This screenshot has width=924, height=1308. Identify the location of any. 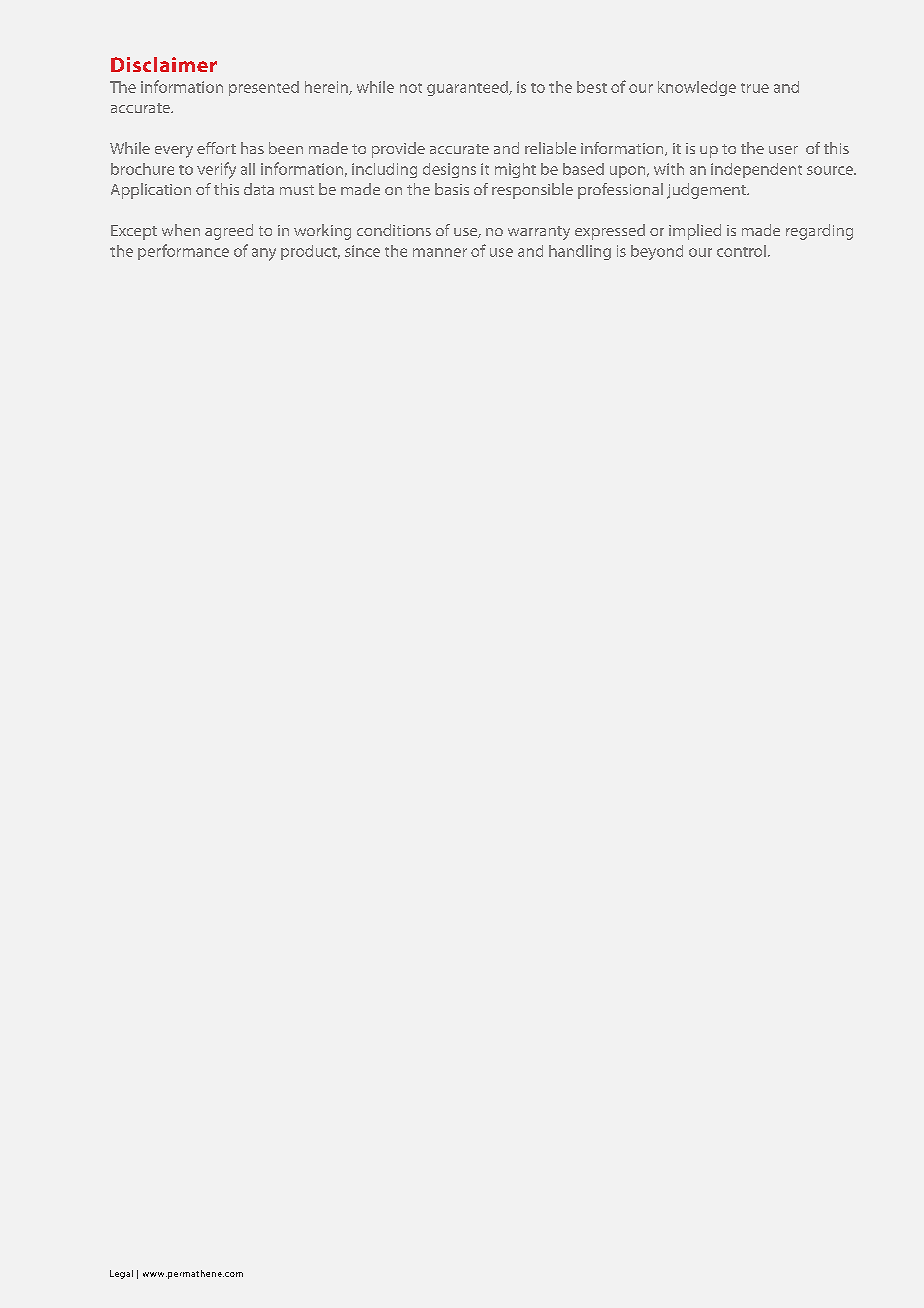
(264, 254).
